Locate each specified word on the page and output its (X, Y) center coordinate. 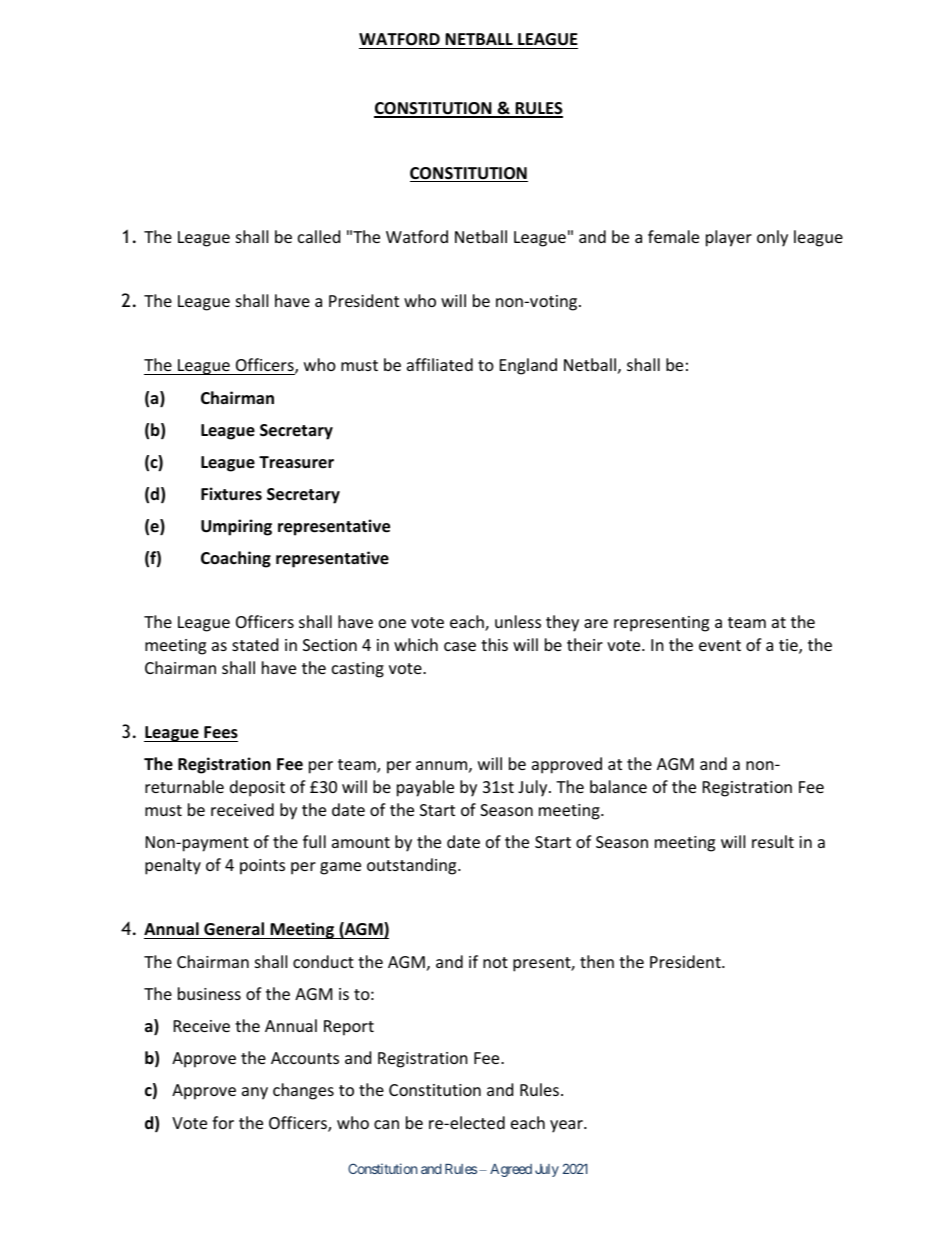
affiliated (440, 364)
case (460, 646)
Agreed (511, 1170)
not (495, 962)
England (528, 366)
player (729, 238)
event (720, 645)
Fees (220, 734)
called (319, 236)
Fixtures (231, 494)
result (773, 841)
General (234, 930)
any (255, 1093)
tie (789, 646)
